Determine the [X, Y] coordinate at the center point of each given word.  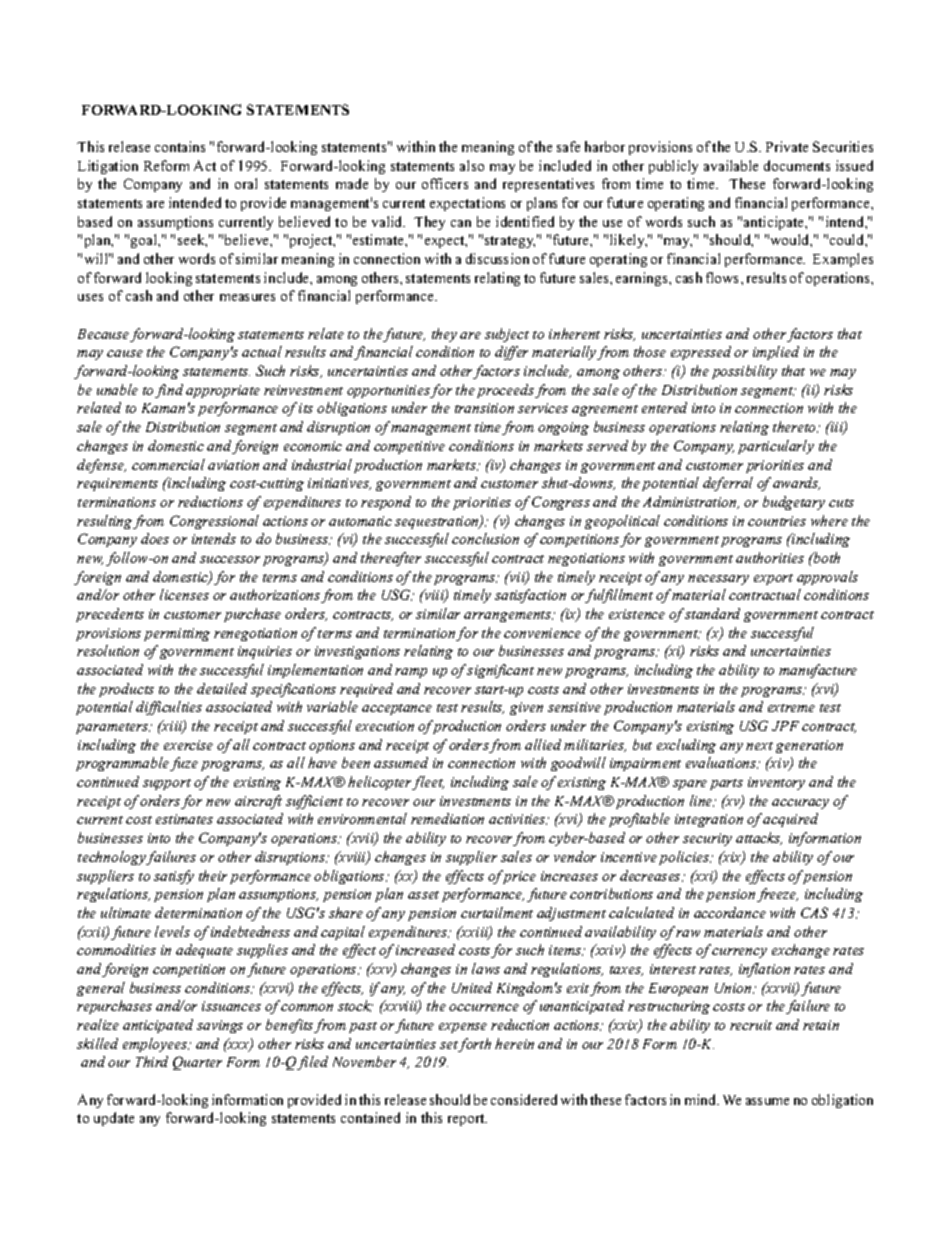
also [472, 165]
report [467, 1120]
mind [702, 1099]
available [731, 165]
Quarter [197, 1063]
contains [180, 146]
